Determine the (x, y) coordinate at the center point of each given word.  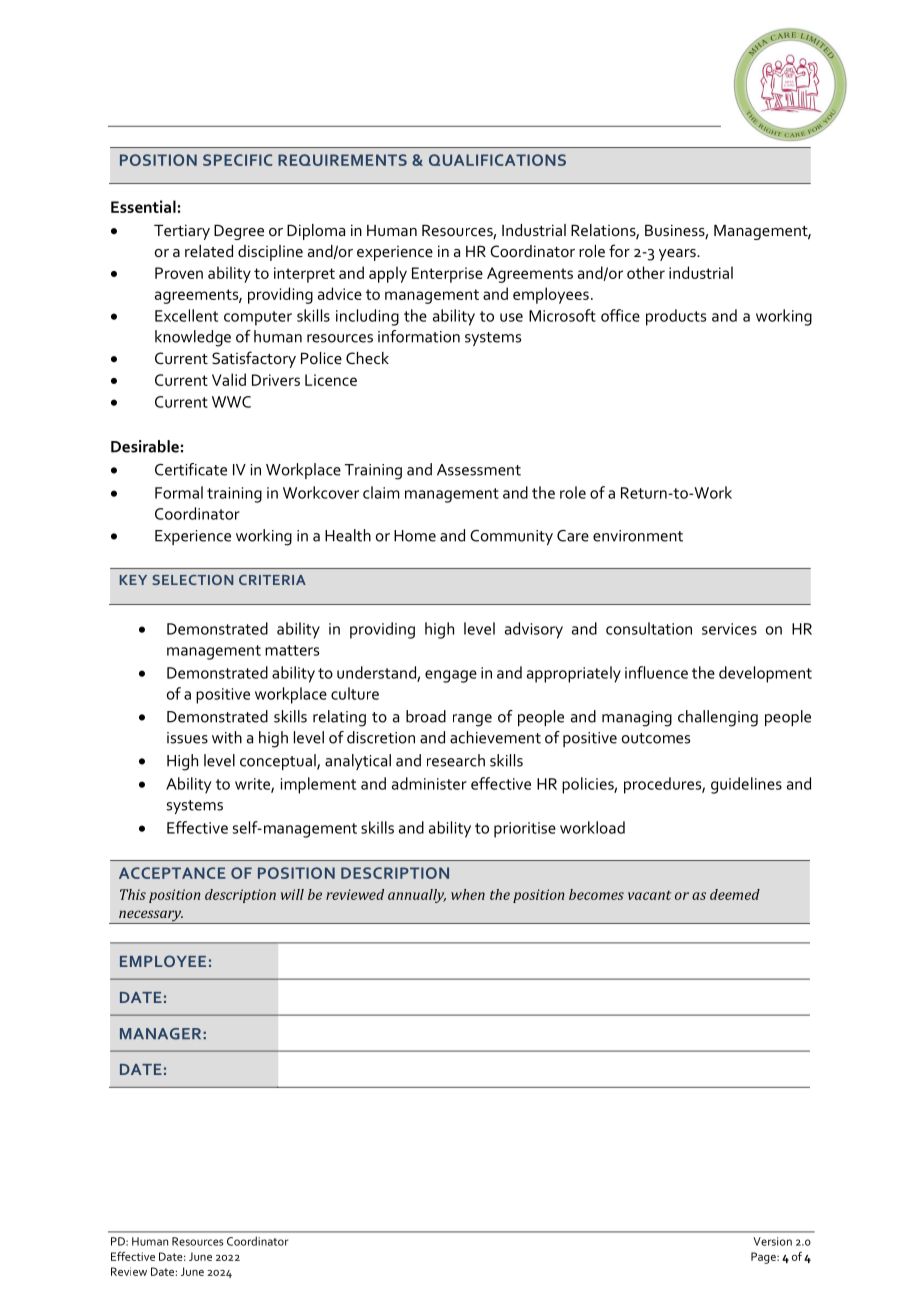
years (678, 255)
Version (772, 1241)
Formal (179, 492)
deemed (735, 894)
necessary (150, 917)
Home (415, 536)
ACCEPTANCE (172, 873)
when (468, 894)
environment (638, 536)
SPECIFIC (237, 160)
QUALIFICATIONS (497, 160)
